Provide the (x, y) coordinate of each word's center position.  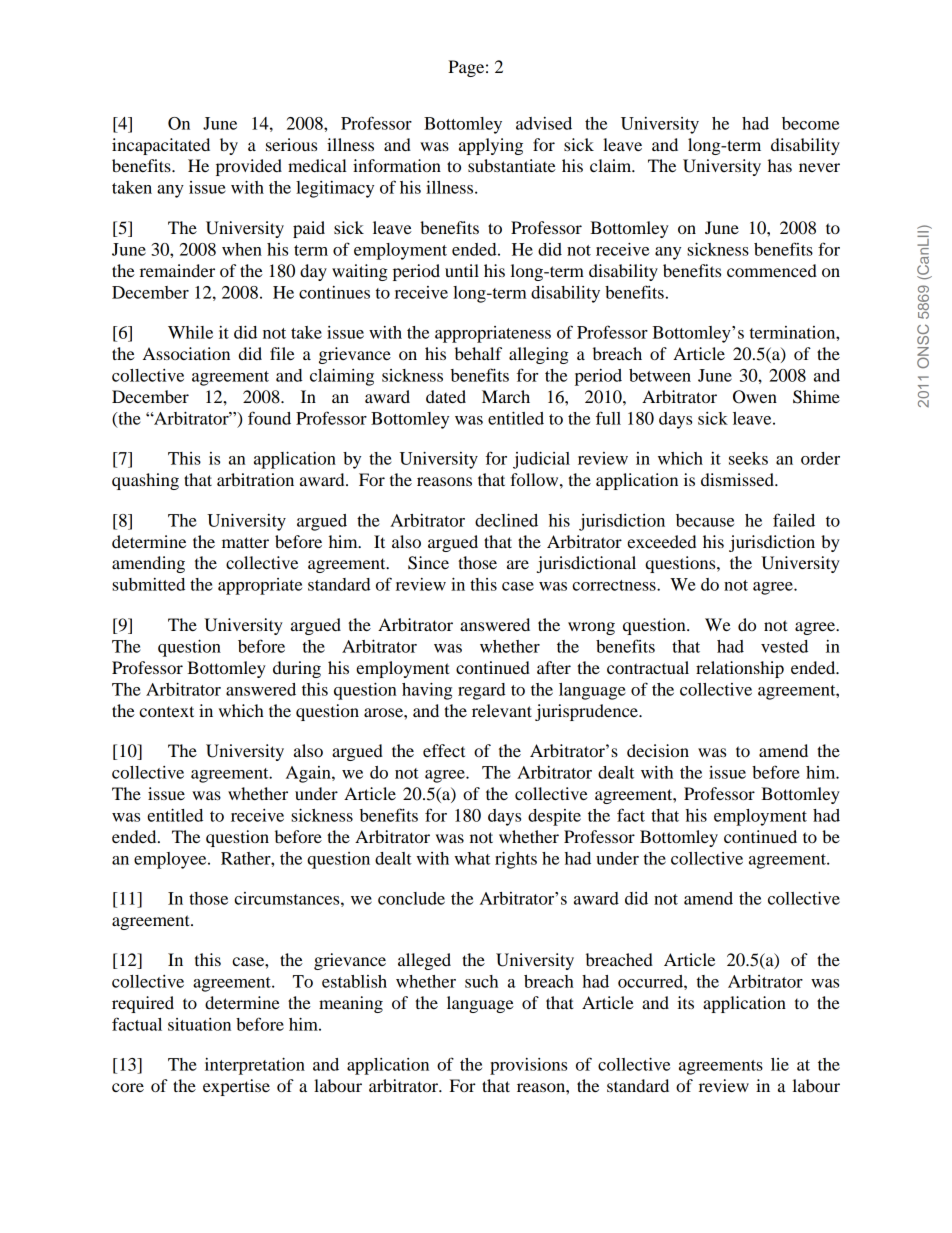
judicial (541, 460)
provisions (528, 1066)
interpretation (255, 1066)
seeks (748, 458)
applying (491, 146)
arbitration (255, 479)
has (780, 165)
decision (658, 750)
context (166, 711)
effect (444, 750)
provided (249, 167)
